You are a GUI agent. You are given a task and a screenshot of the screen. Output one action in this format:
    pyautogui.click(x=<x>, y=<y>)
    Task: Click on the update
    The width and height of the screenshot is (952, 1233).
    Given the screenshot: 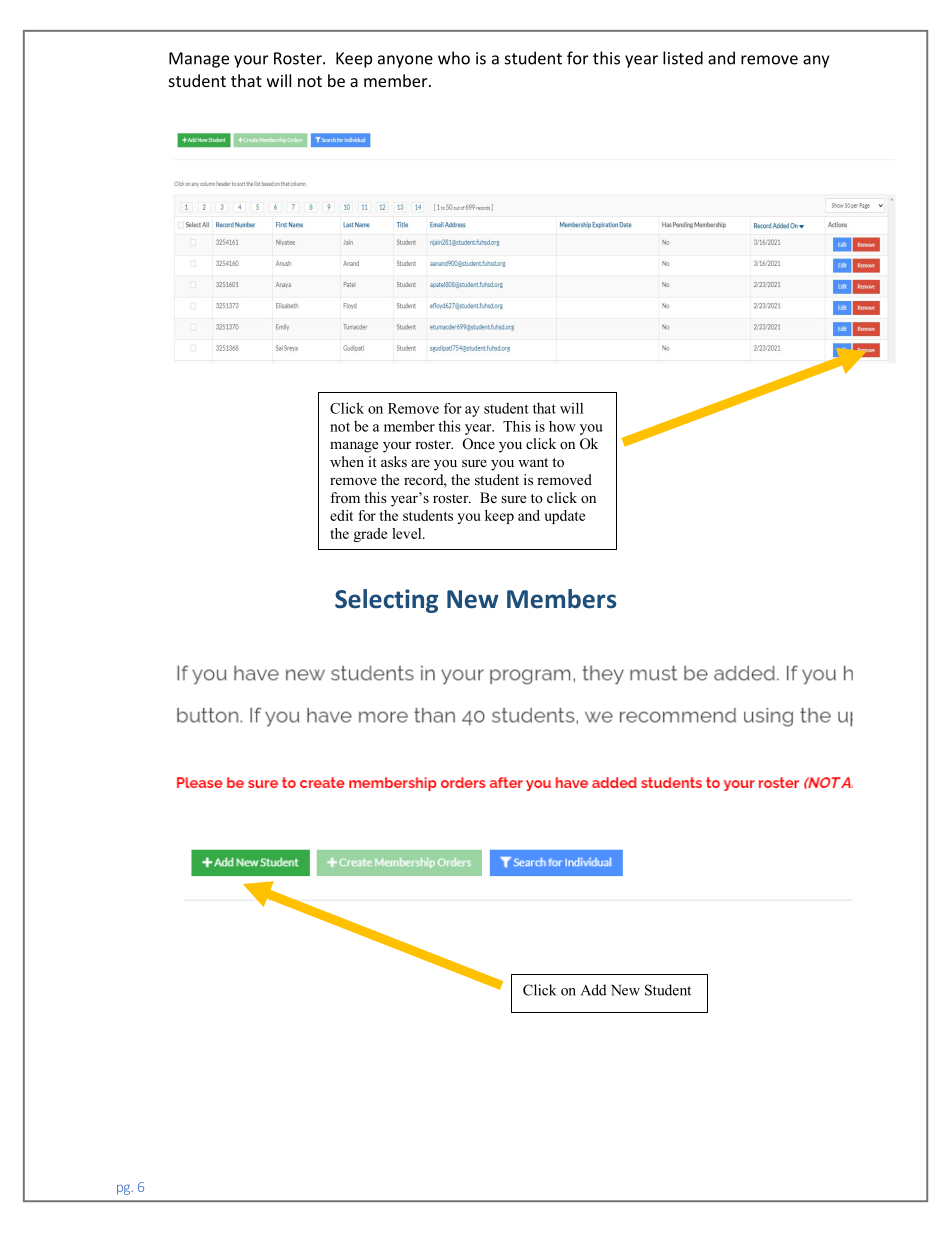 What is the action you would take?
    pyautogui.click(x=564, y=517)
